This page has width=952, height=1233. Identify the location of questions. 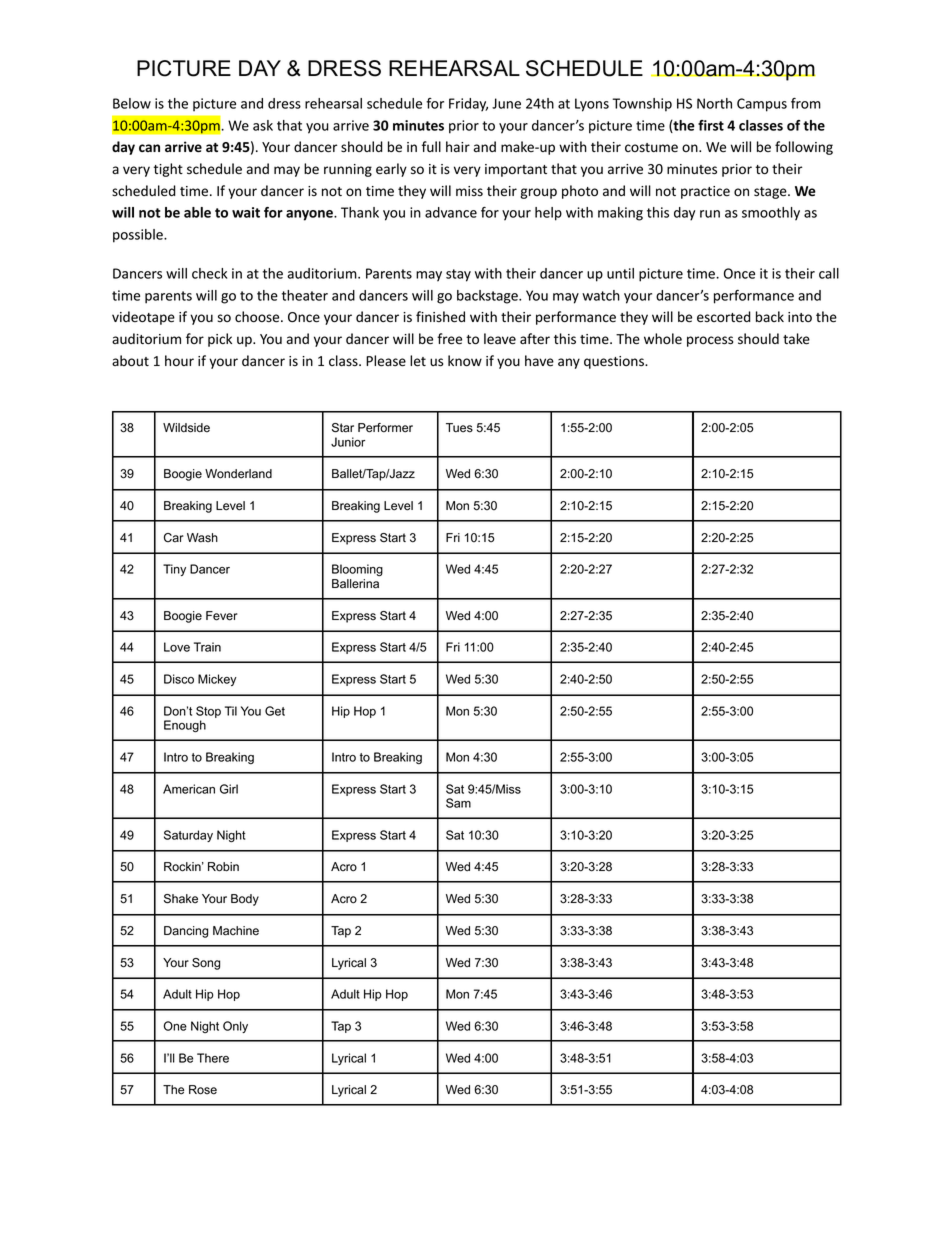
(615, 362).
